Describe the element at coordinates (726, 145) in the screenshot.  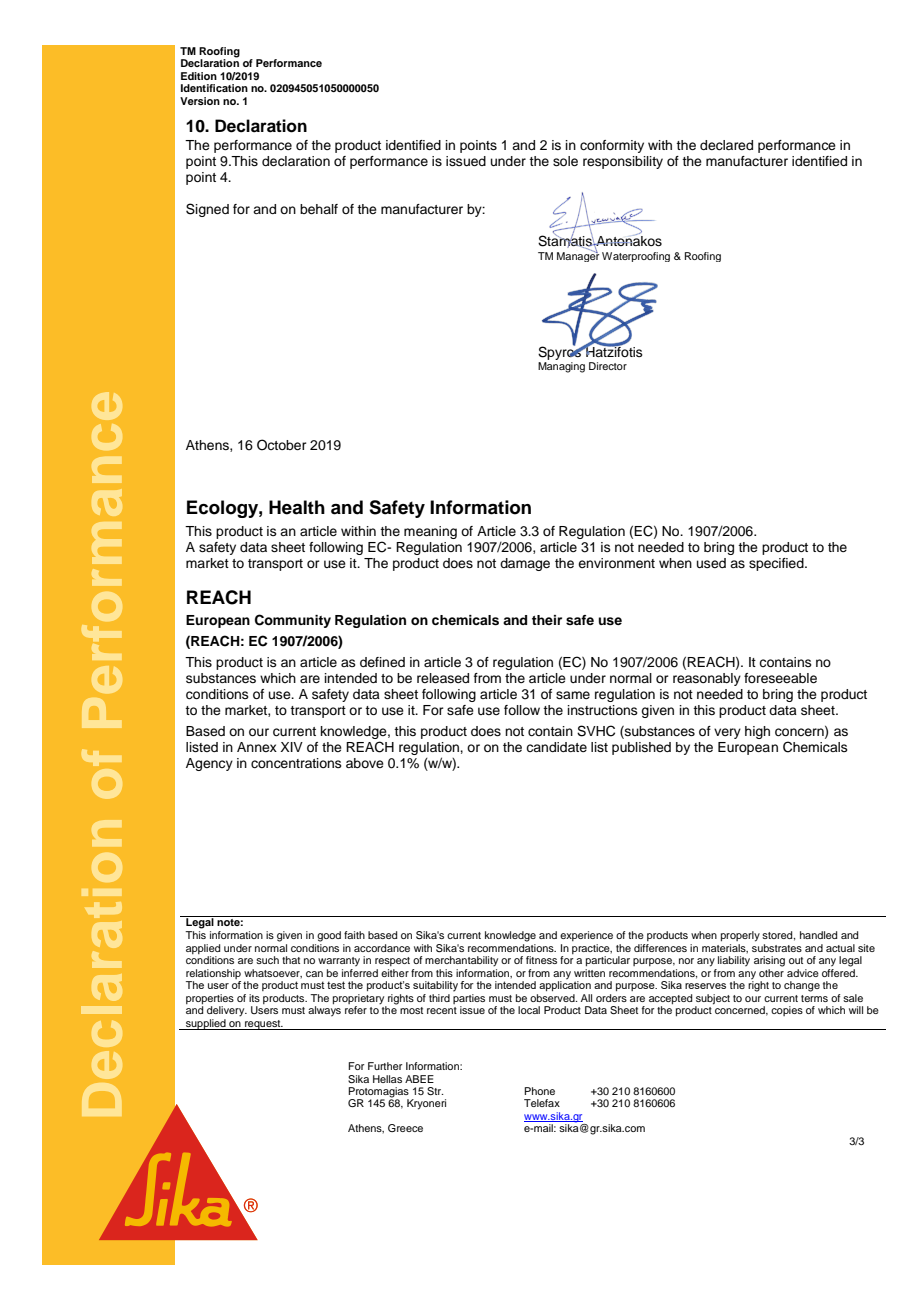
I see `declared` at that location.
